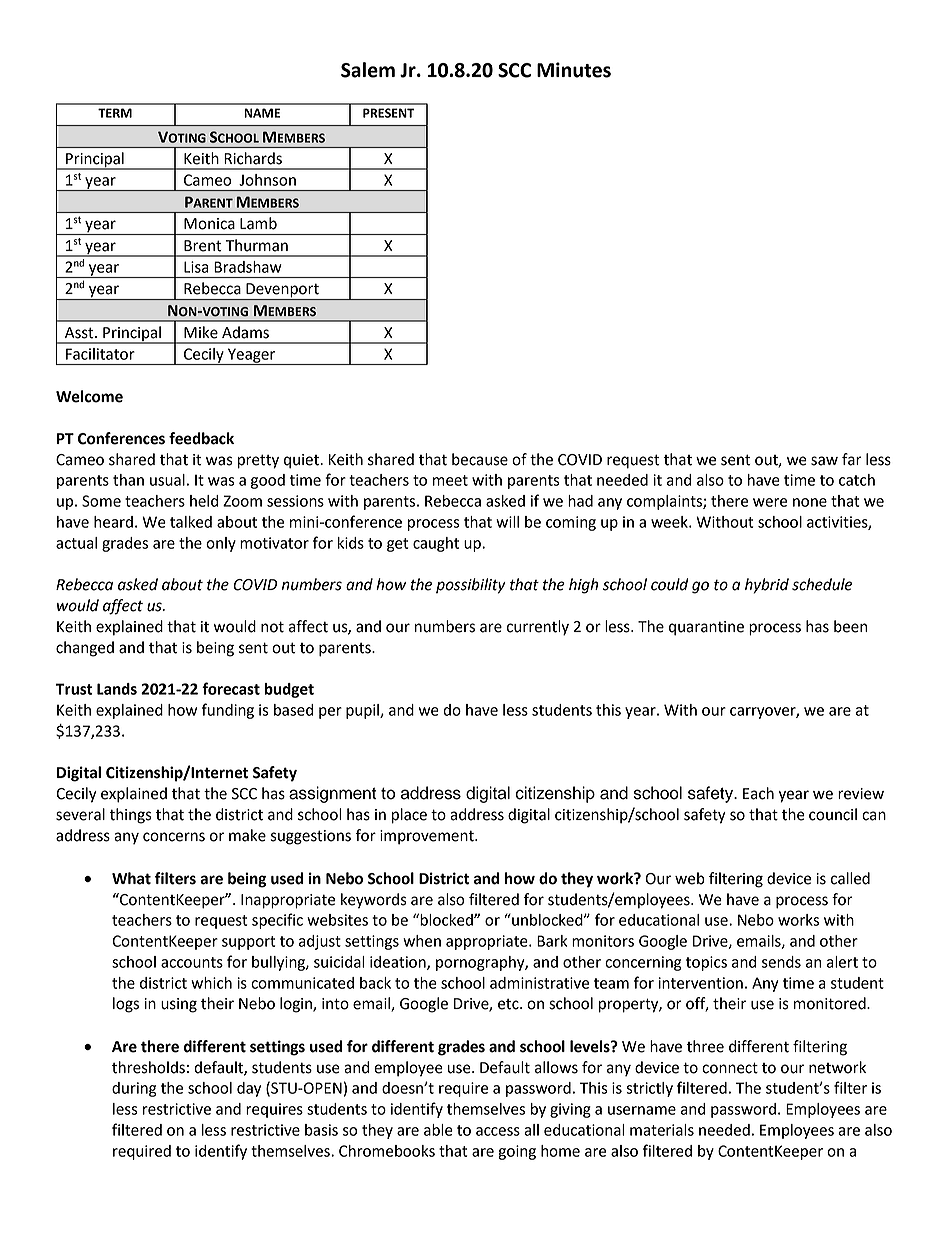  What do you see at coordinates (115, 113) in the page?
I see `TERM` at bounding box center [115, 113].
